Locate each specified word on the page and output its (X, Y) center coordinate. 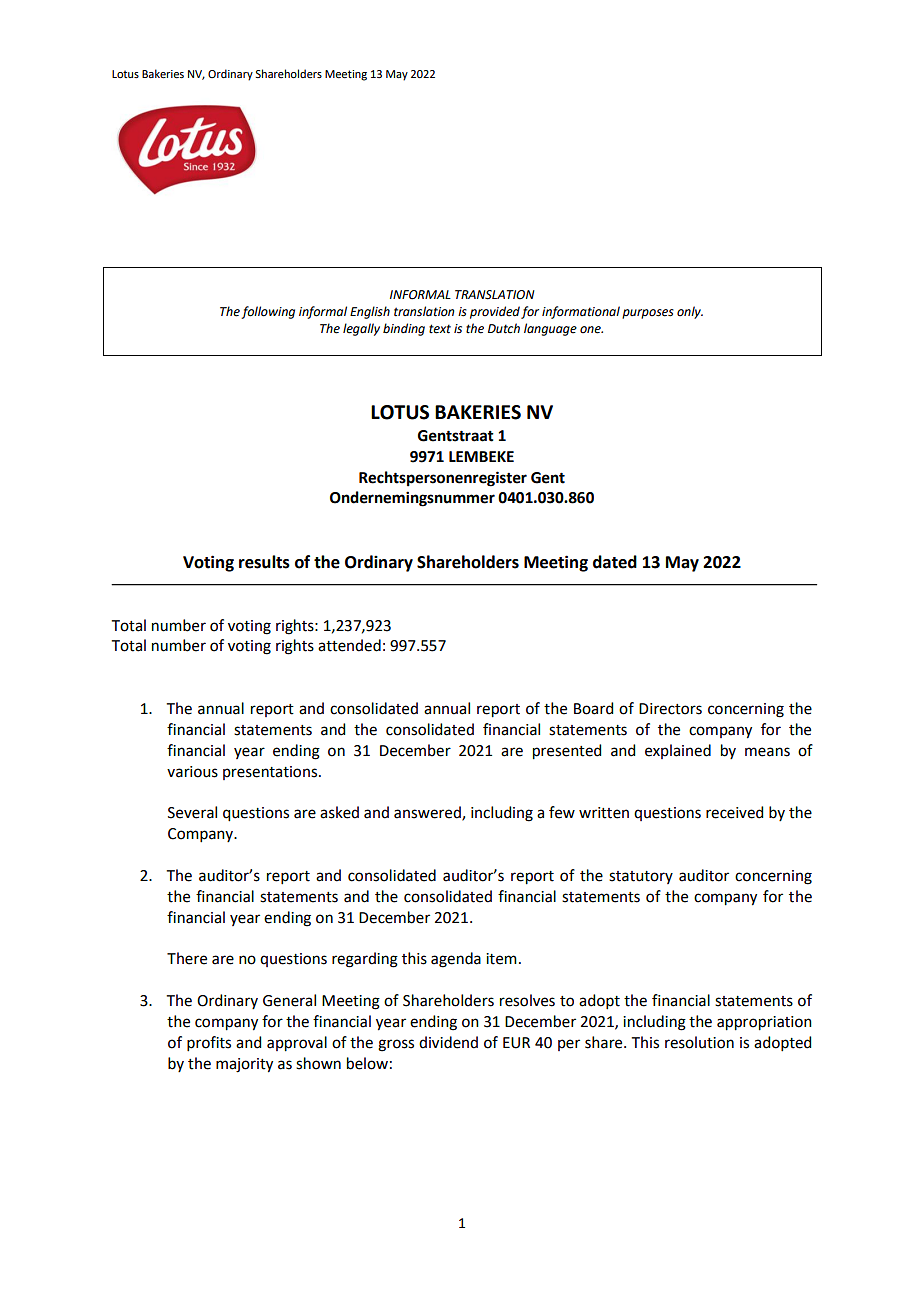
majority (244, 1065)
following (268, 312)
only (690, 312)
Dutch (504, 328)
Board (593, 708)
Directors (670, 709)
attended (349, 645)
